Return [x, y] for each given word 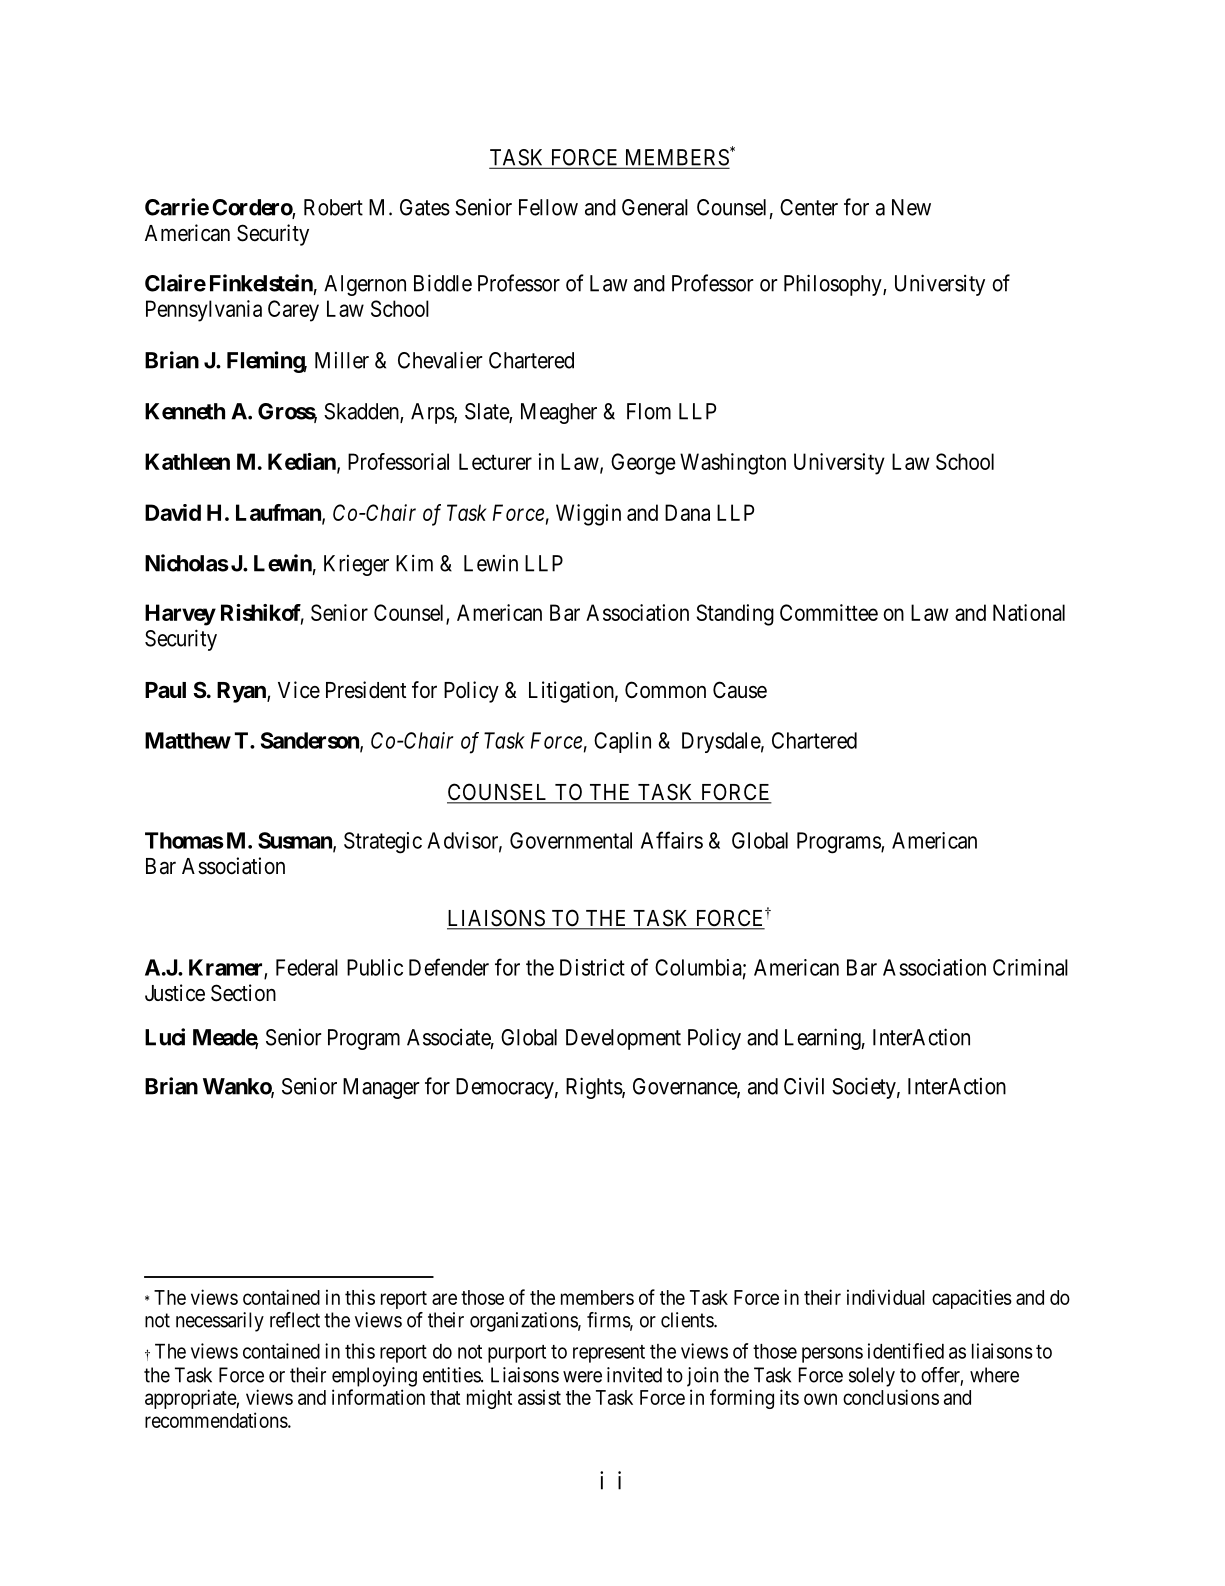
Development [623, 1039]
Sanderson [311, 741]
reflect [295, 1320]
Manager [381, 1088]
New [911, 207]
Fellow [548, 207]
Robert [333, 207]
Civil [804, 1086]
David [173, 512]
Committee [829, 612]
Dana [687, 512]
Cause [740, 690]
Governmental [571, 840]
